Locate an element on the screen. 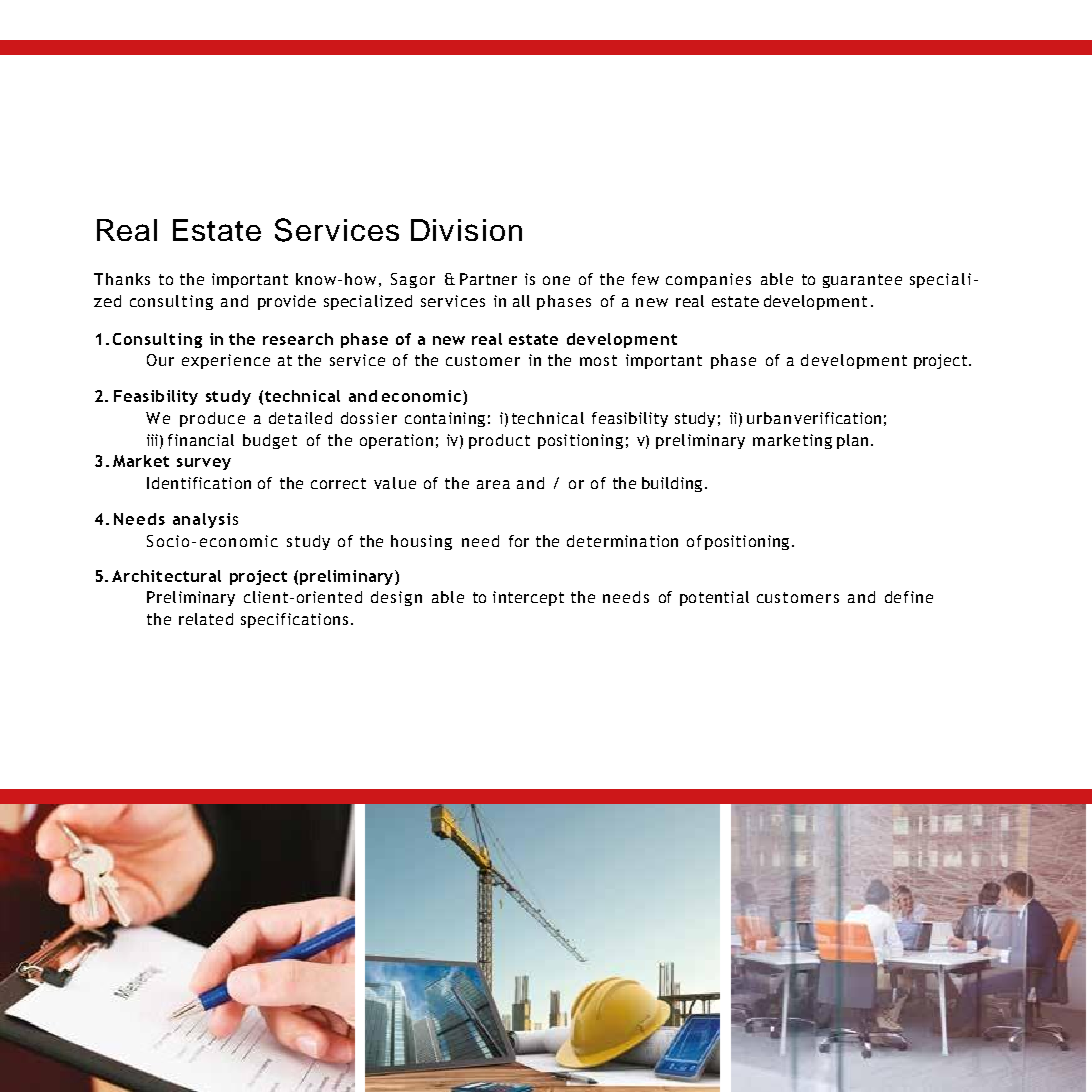  experience is located at coordinates (226, 361).
